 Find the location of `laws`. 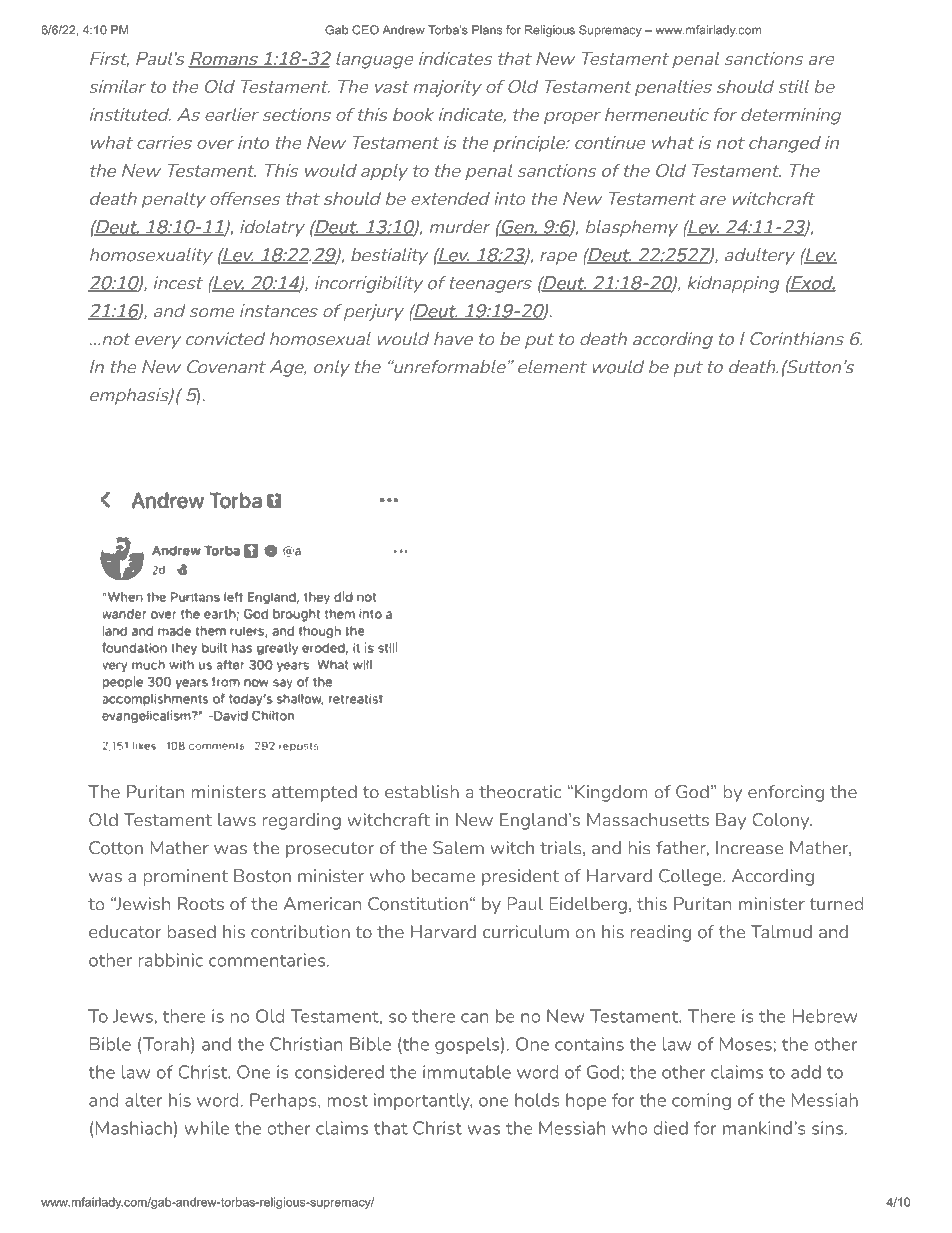

laws is located at coordinates (237, 820).
